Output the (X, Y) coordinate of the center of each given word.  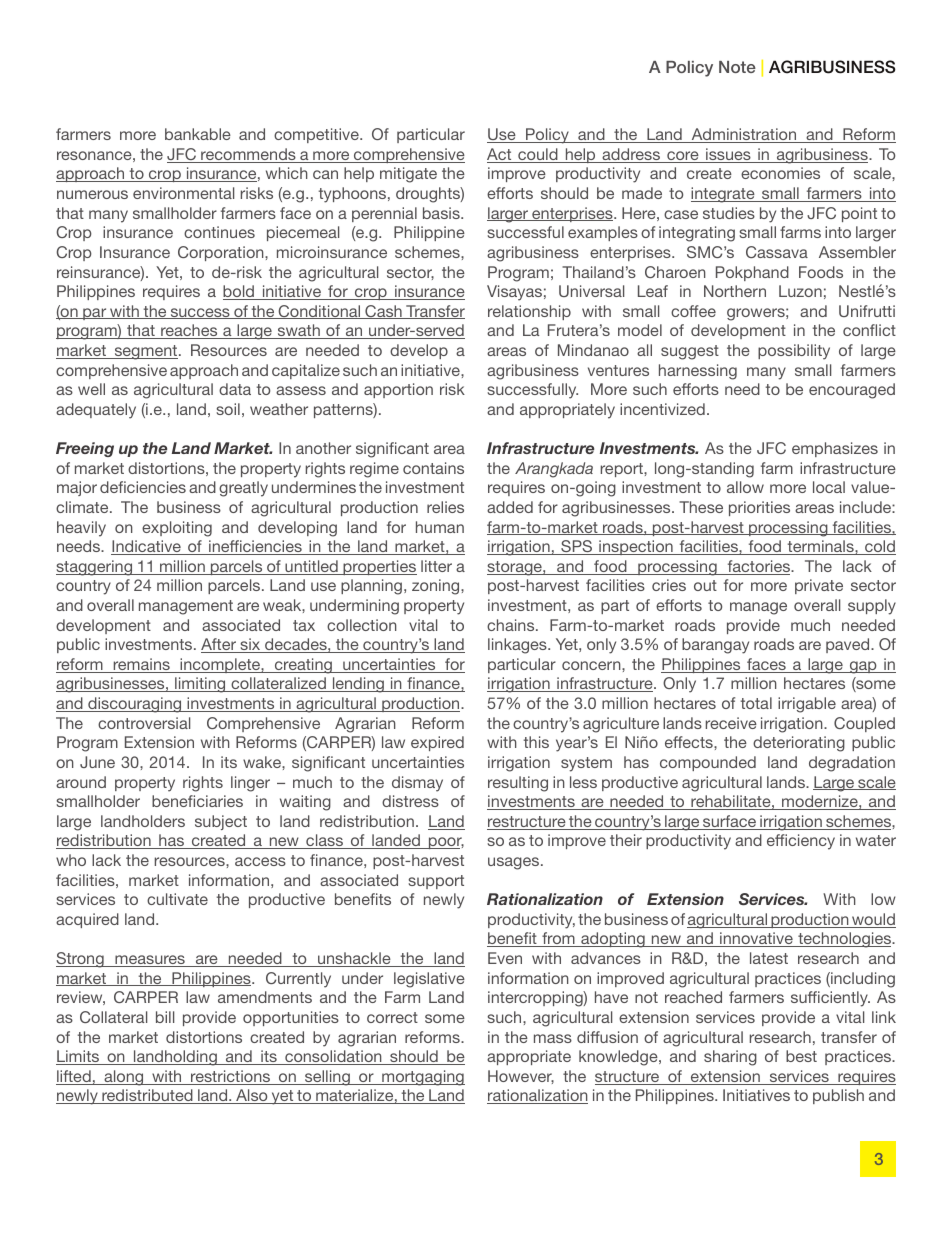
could (538, 155)
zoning (437, 587)
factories (758, 567)
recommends (248, 155)
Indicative (147, 547)
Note (737, 67)
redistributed (147, 1096)
